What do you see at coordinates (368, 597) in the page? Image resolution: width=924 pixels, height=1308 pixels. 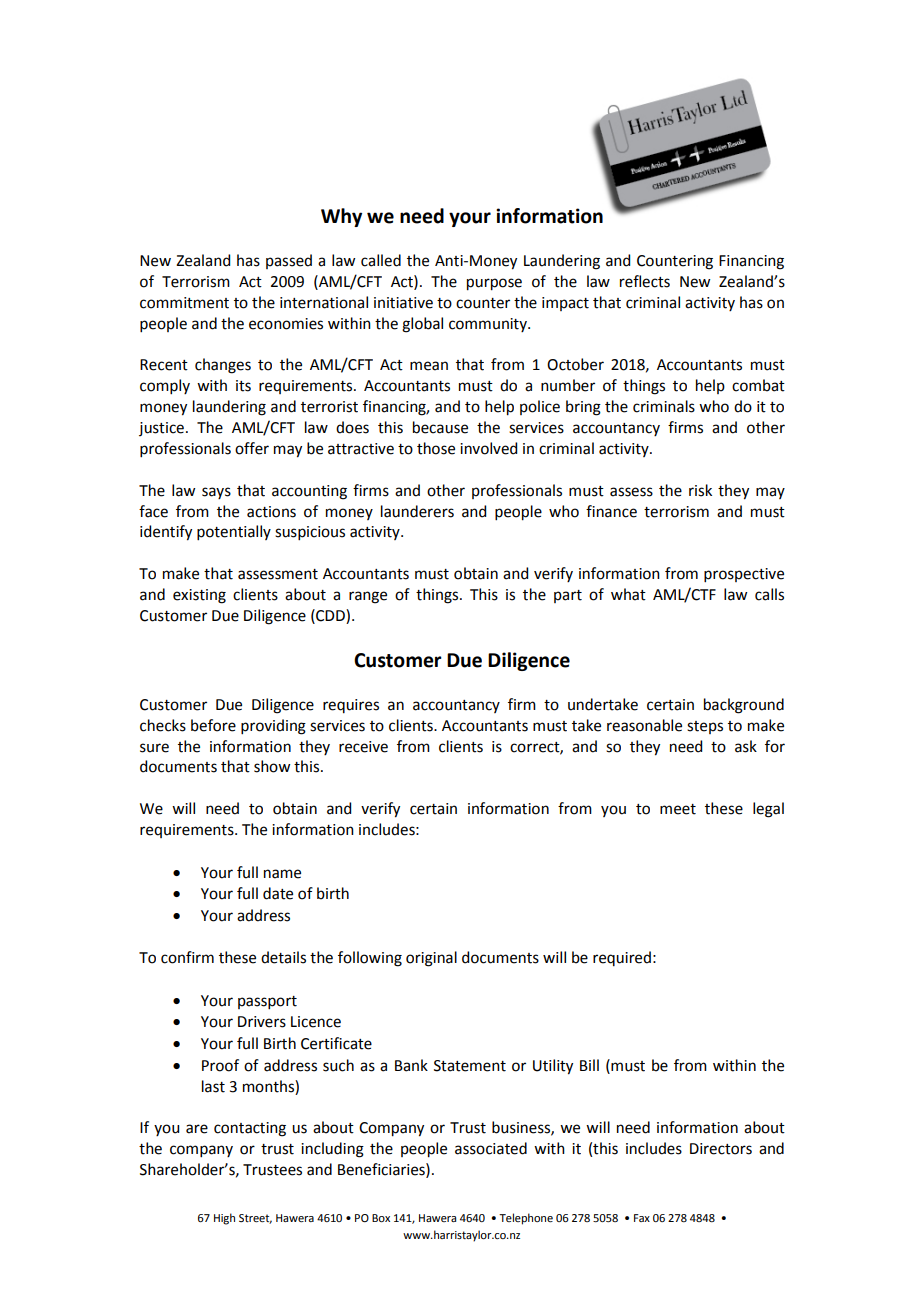 I see `range` at bounding box center [368, 597].
